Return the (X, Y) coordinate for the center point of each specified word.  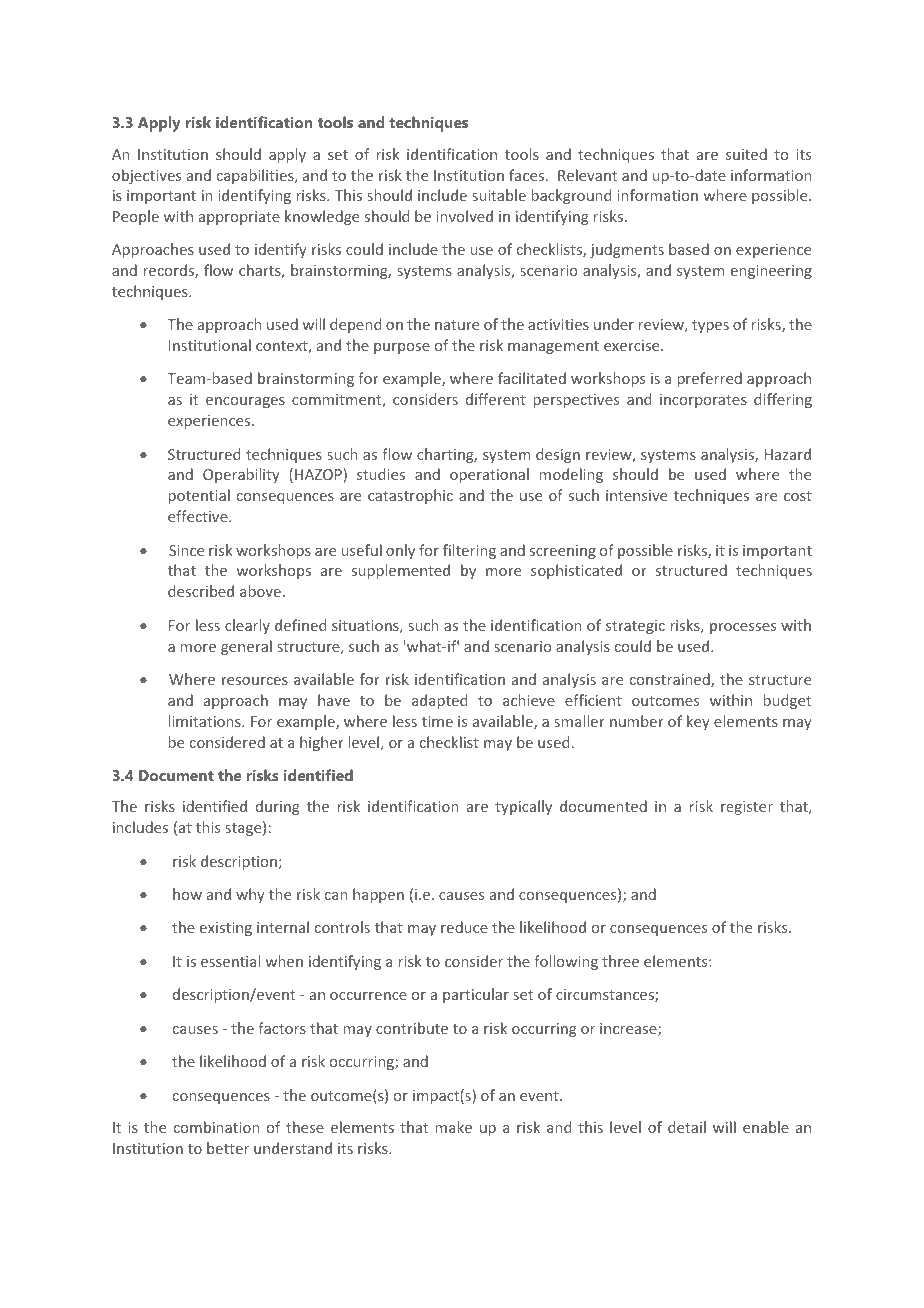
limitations (206, 721)
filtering (469, 551)
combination (217, 1127)
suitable (499, 195)
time (437, 721)
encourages (245, 402)
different (496, 399)
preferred (710, 379)
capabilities (256, 176)
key (698, 722)
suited (746, 154)
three (620, 961)
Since (186, 550)
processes (743, 628)
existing (226, 929)
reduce (464, 927)
